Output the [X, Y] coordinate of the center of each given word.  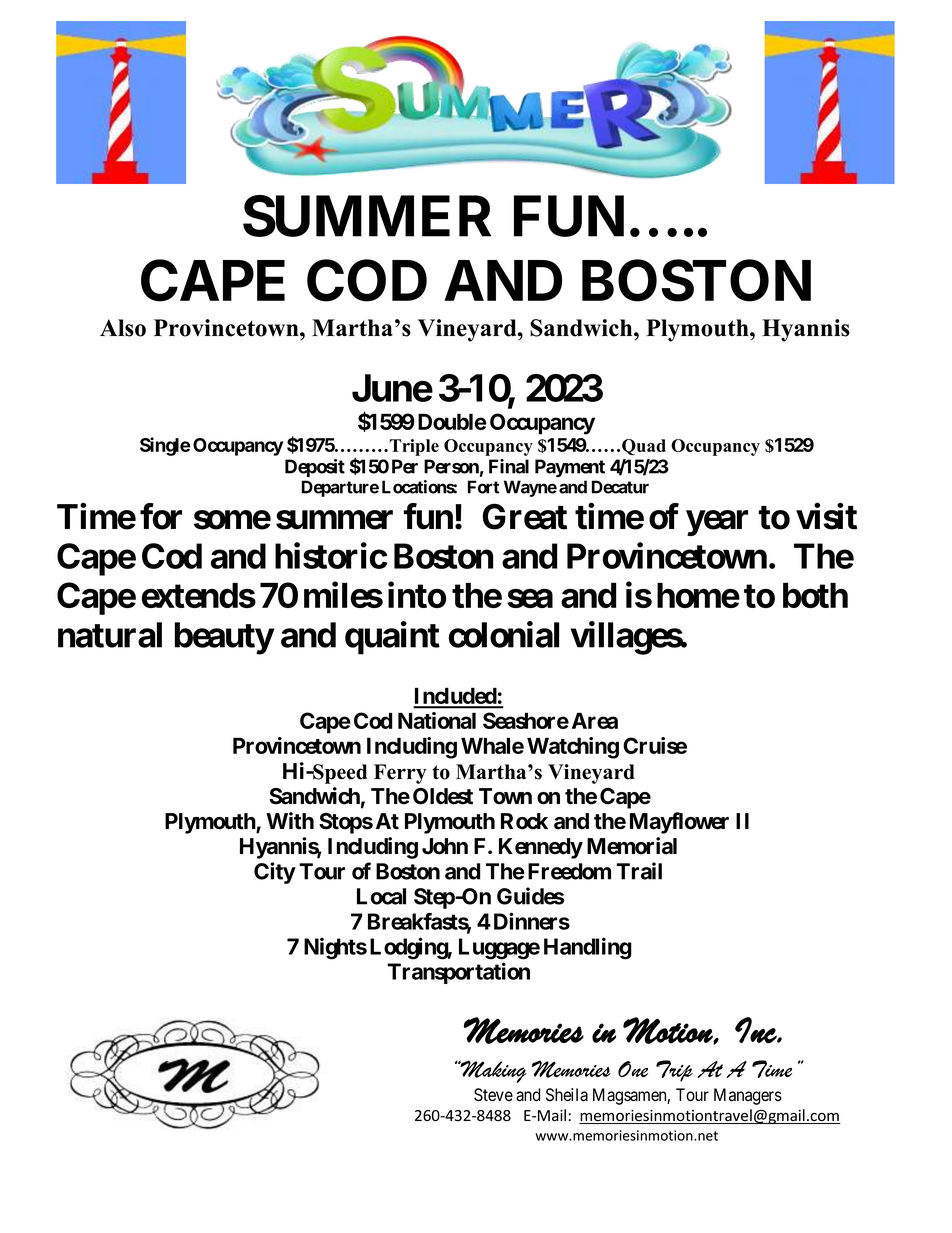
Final [509, 466]
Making [492, 1071]
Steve [493, 1095]
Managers [748, 1096]
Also [123, 328]
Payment [570, 468]
